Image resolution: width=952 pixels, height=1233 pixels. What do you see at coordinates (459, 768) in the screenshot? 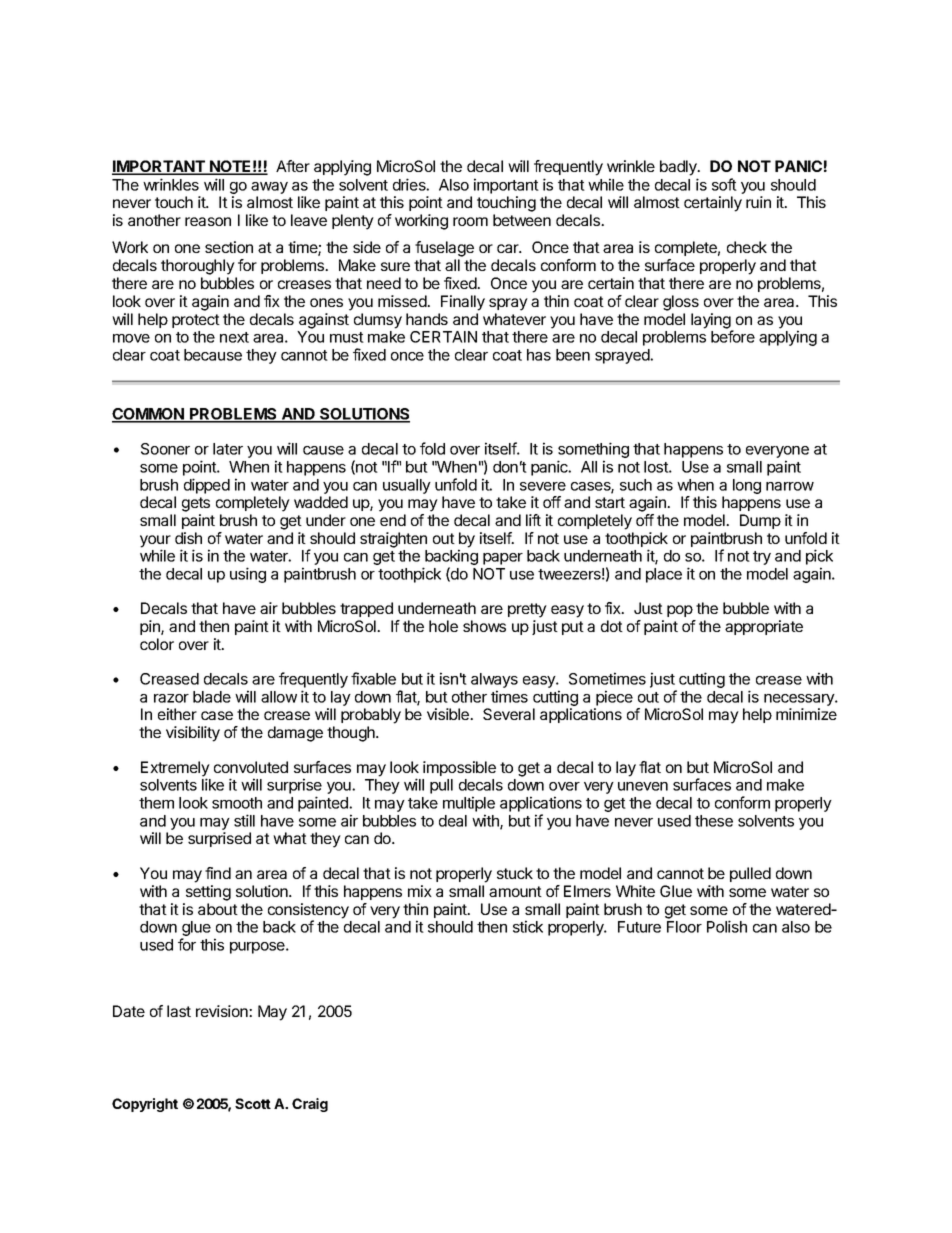
I see `impossible` at bounding box center [459, 768].
